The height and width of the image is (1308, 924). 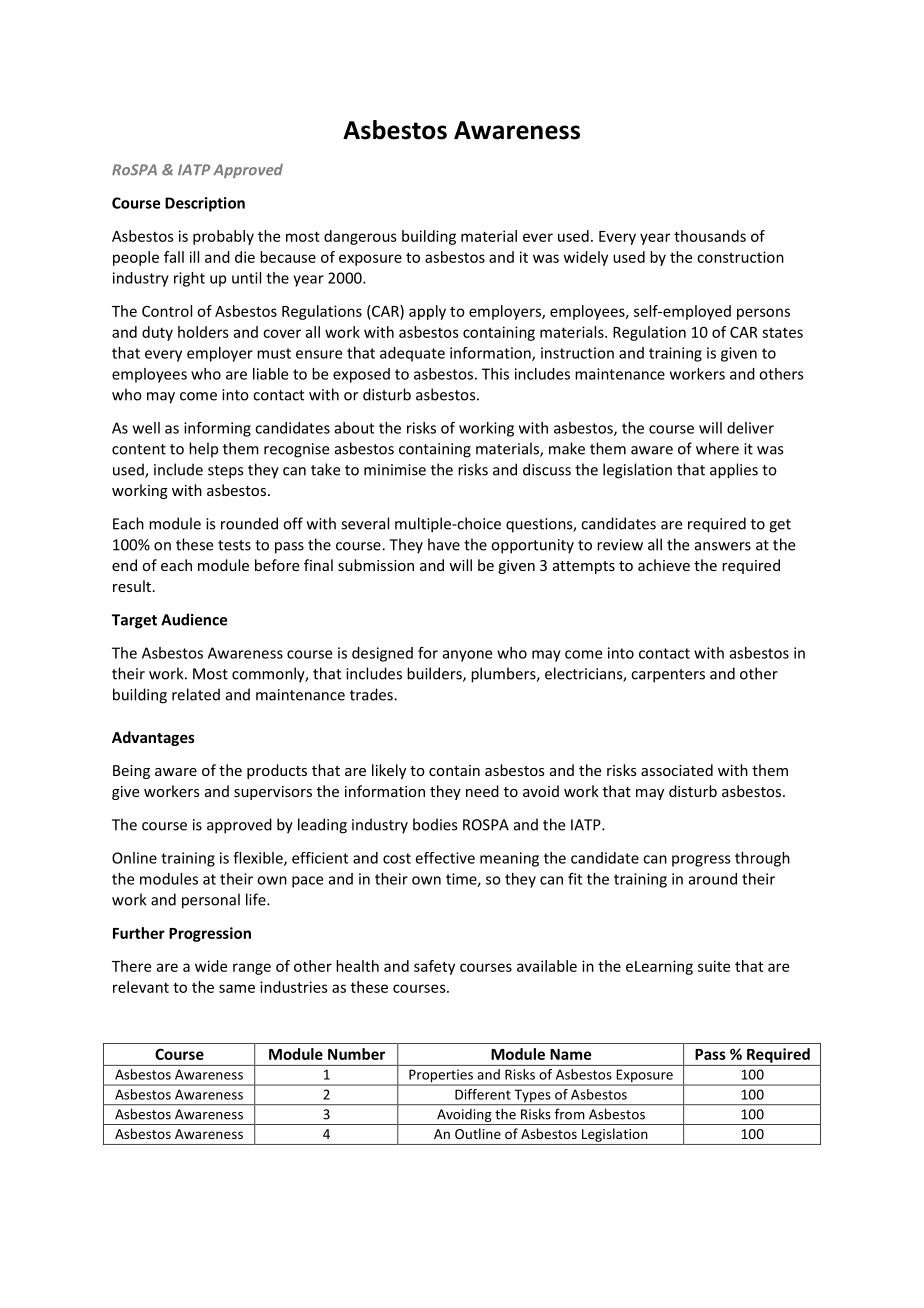 I want to click on same, so click(x=237, y=988).
